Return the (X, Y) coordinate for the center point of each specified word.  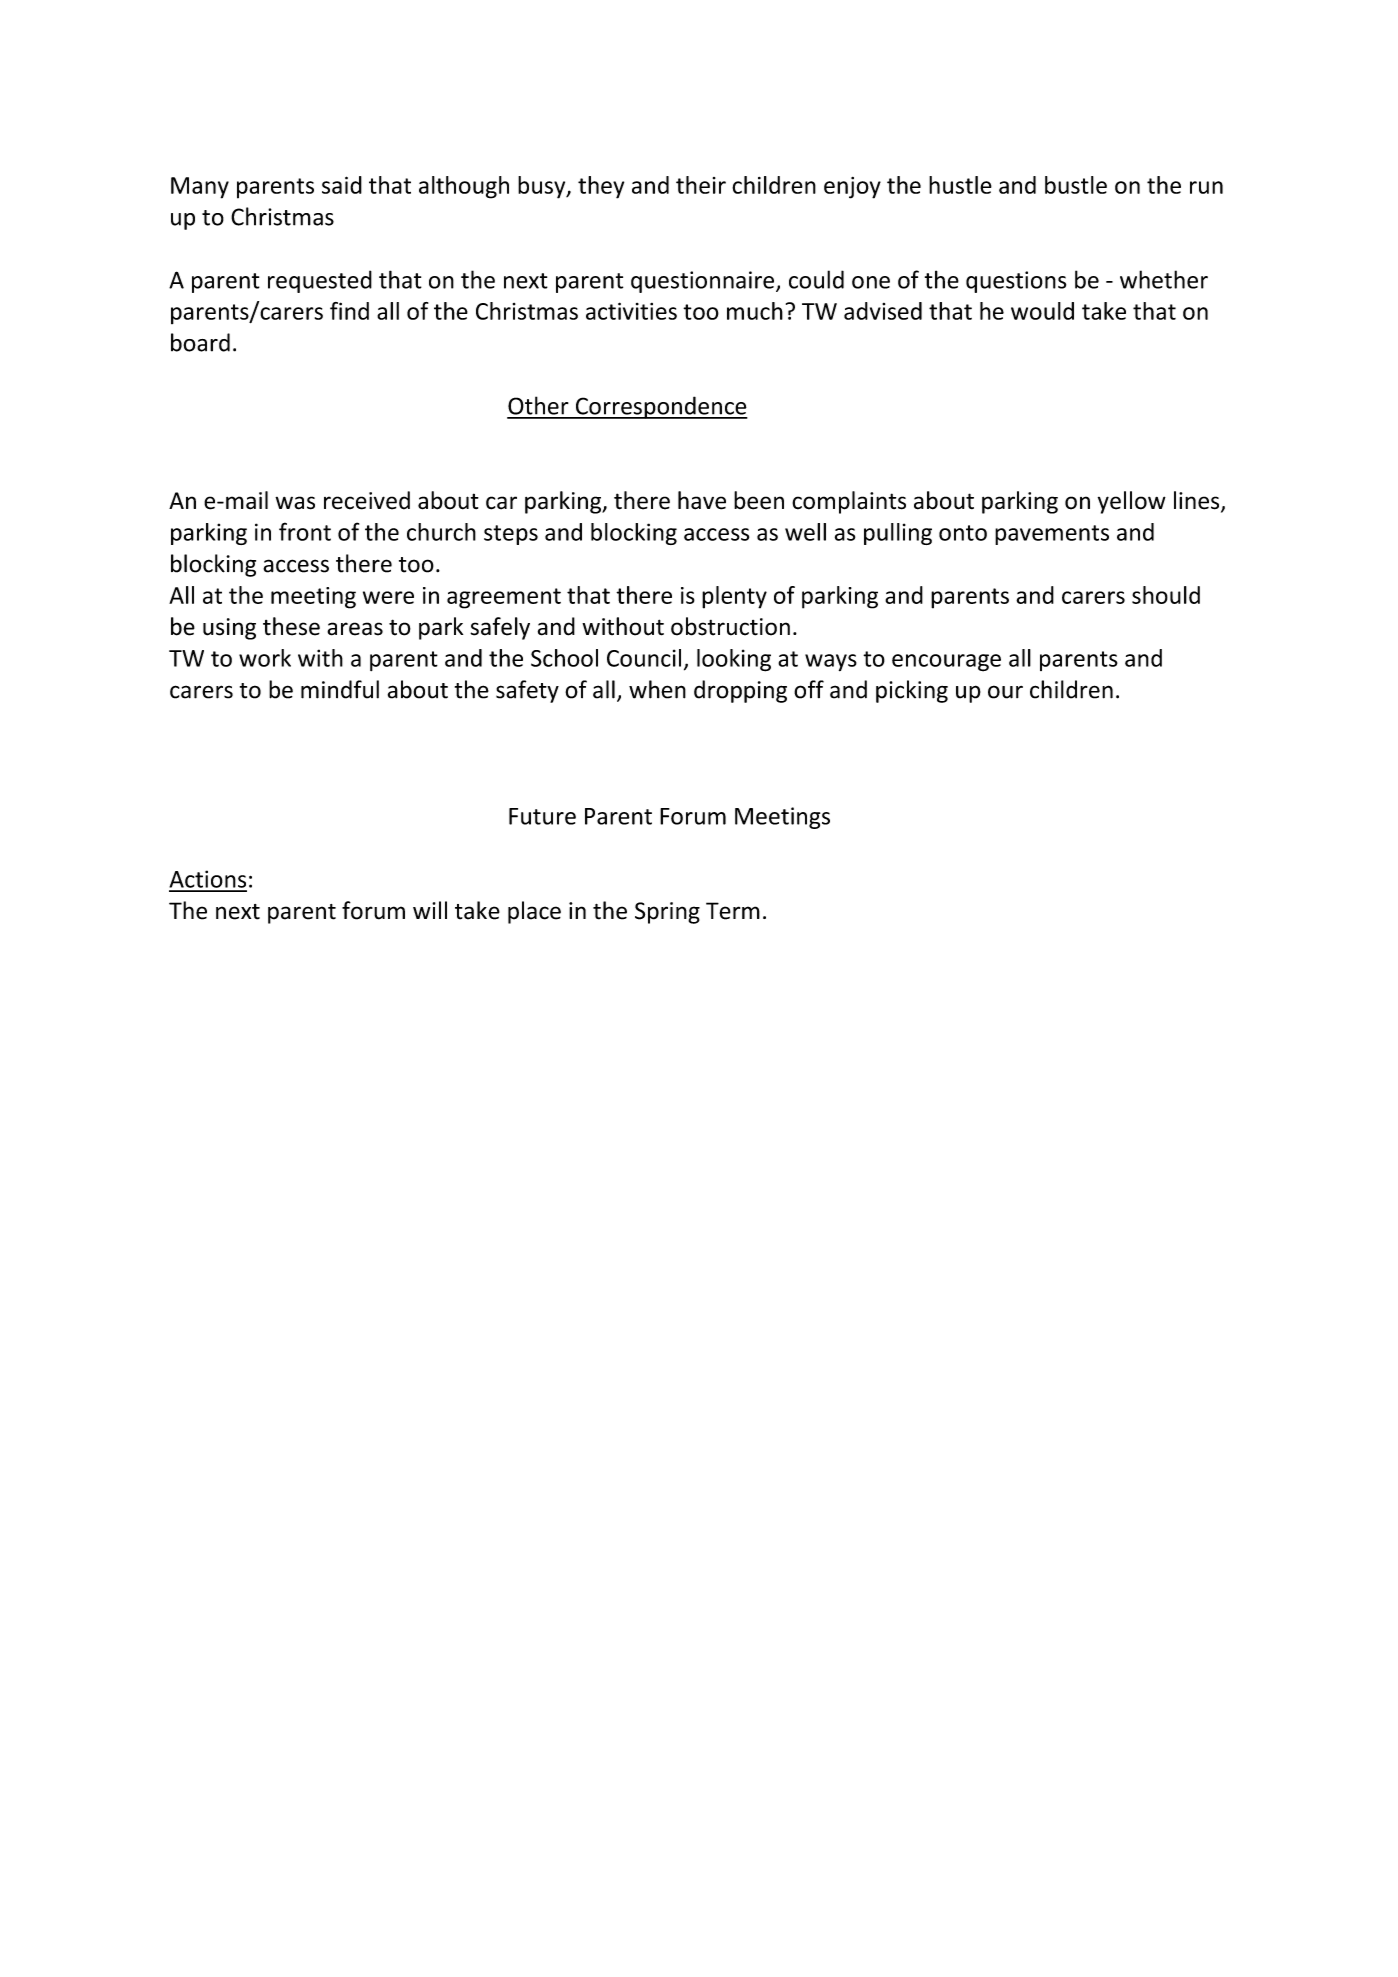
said (342, 185)
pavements (1052, 535)
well (805, 532)
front (305, 531)
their (701, 185)
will (430, 910)
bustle (1076, 185)
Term (733, 911)
